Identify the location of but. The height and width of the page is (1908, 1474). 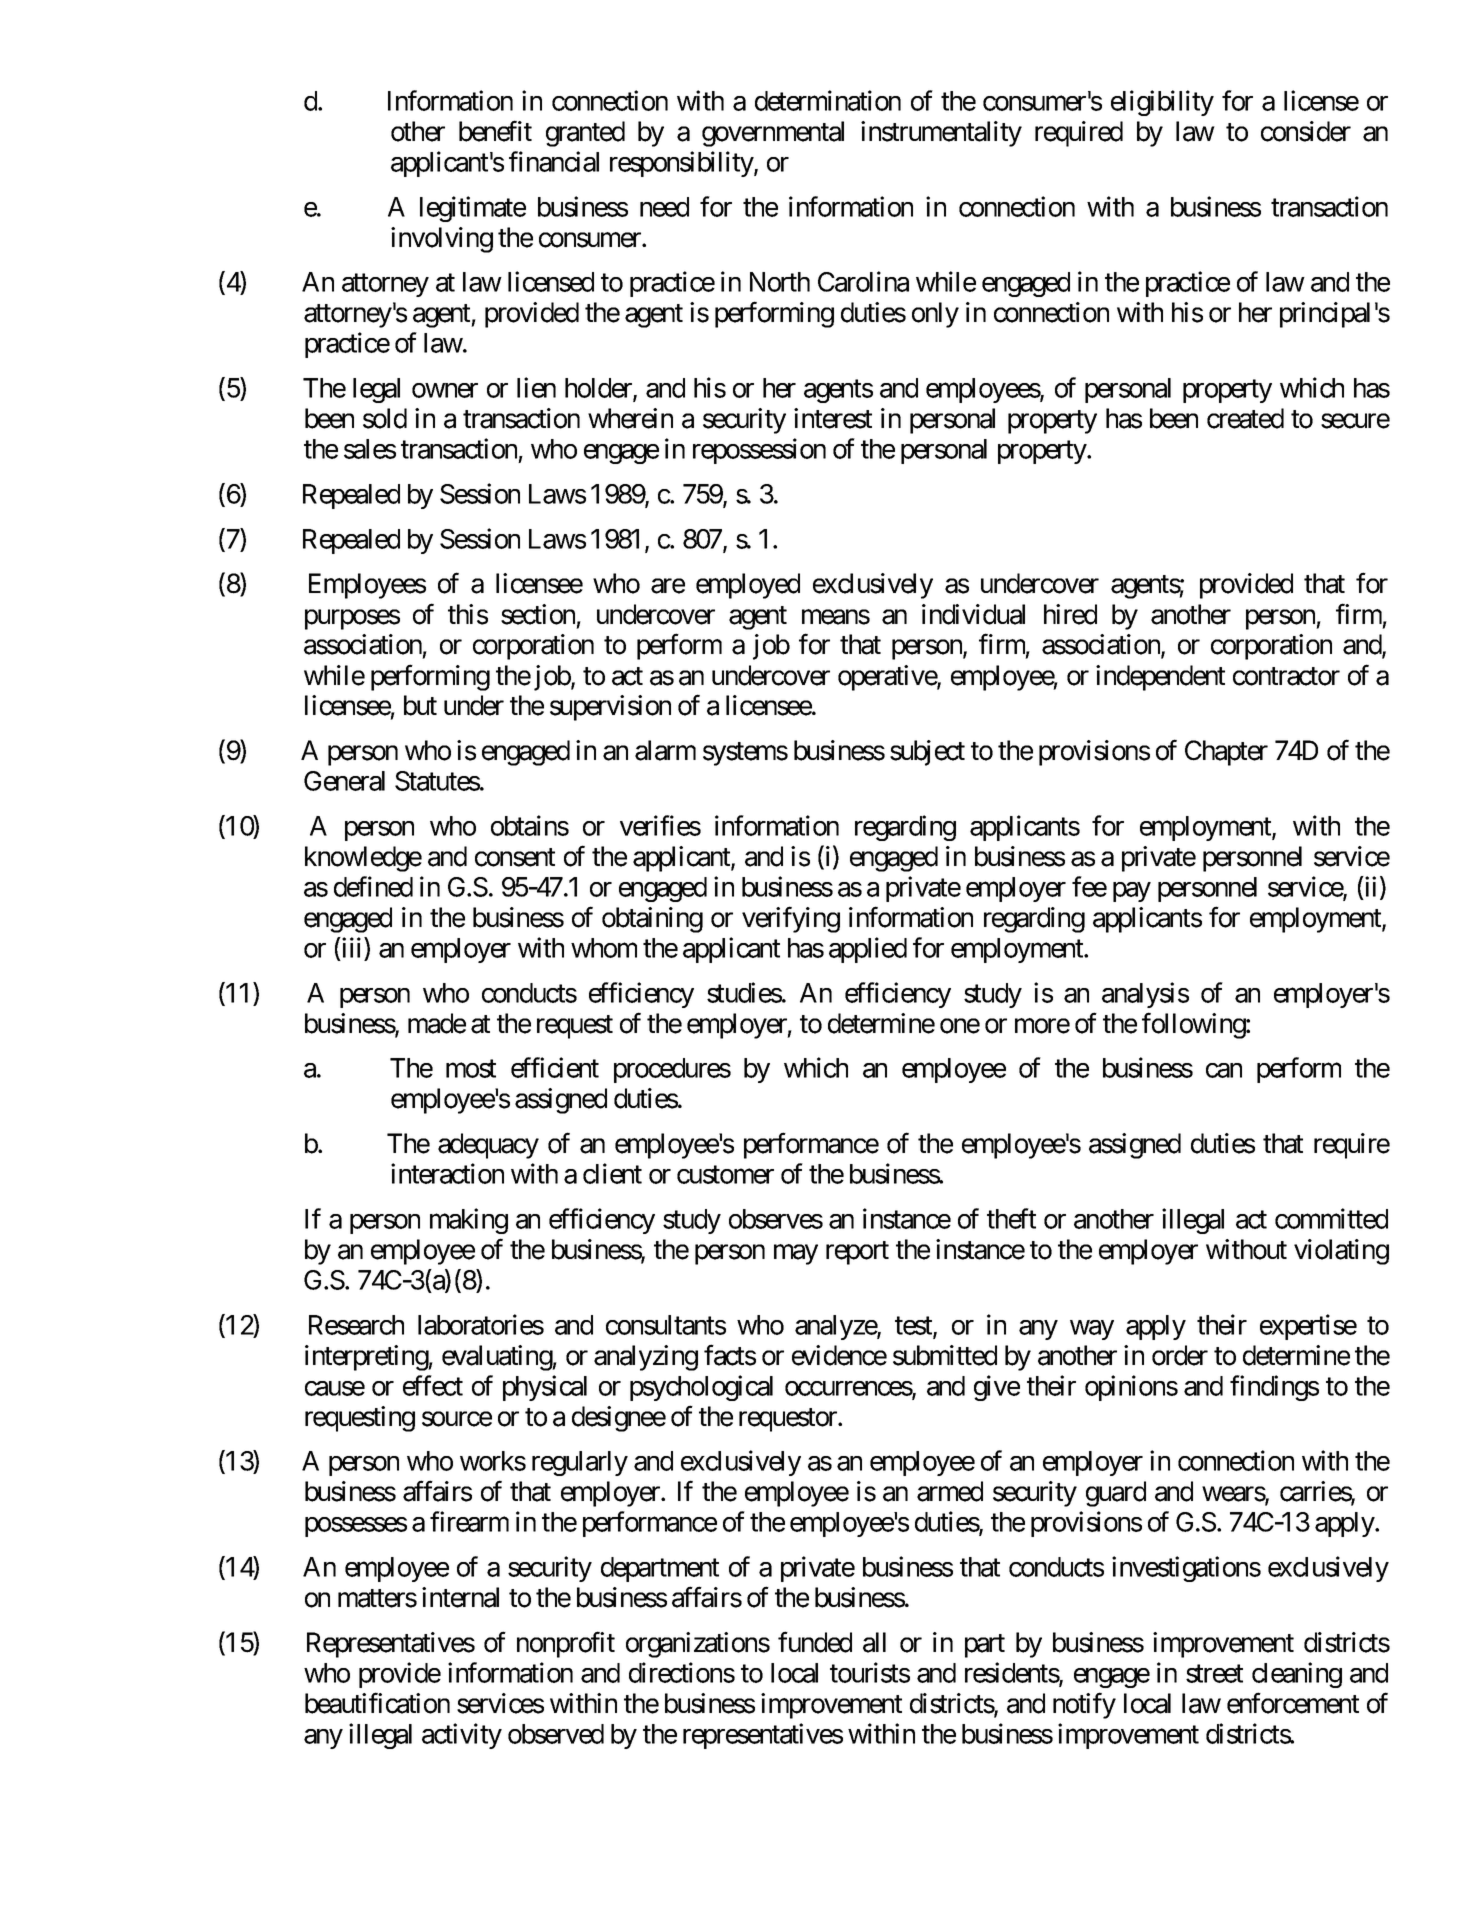
(420, 705).
